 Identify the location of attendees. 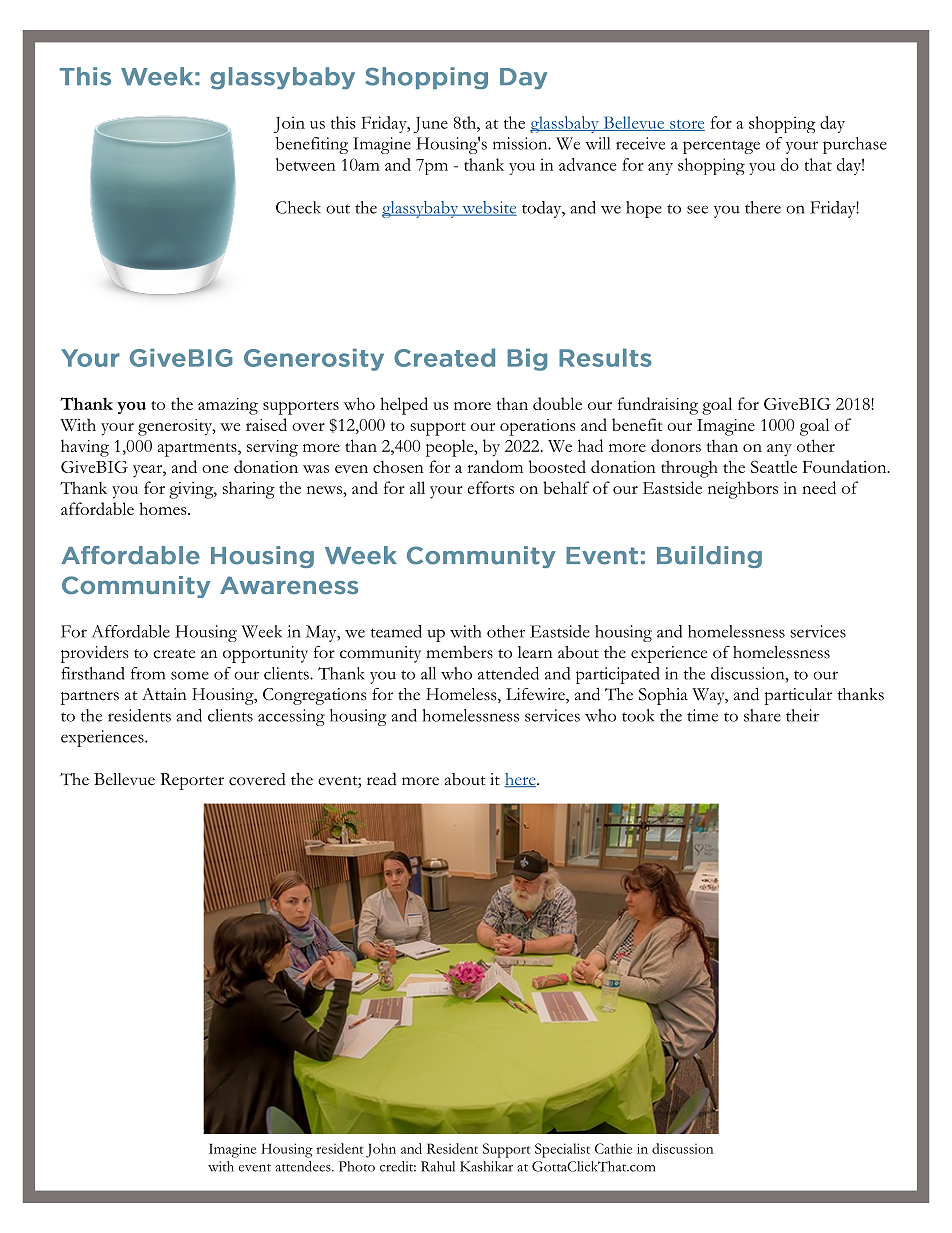
(304, 1166).
